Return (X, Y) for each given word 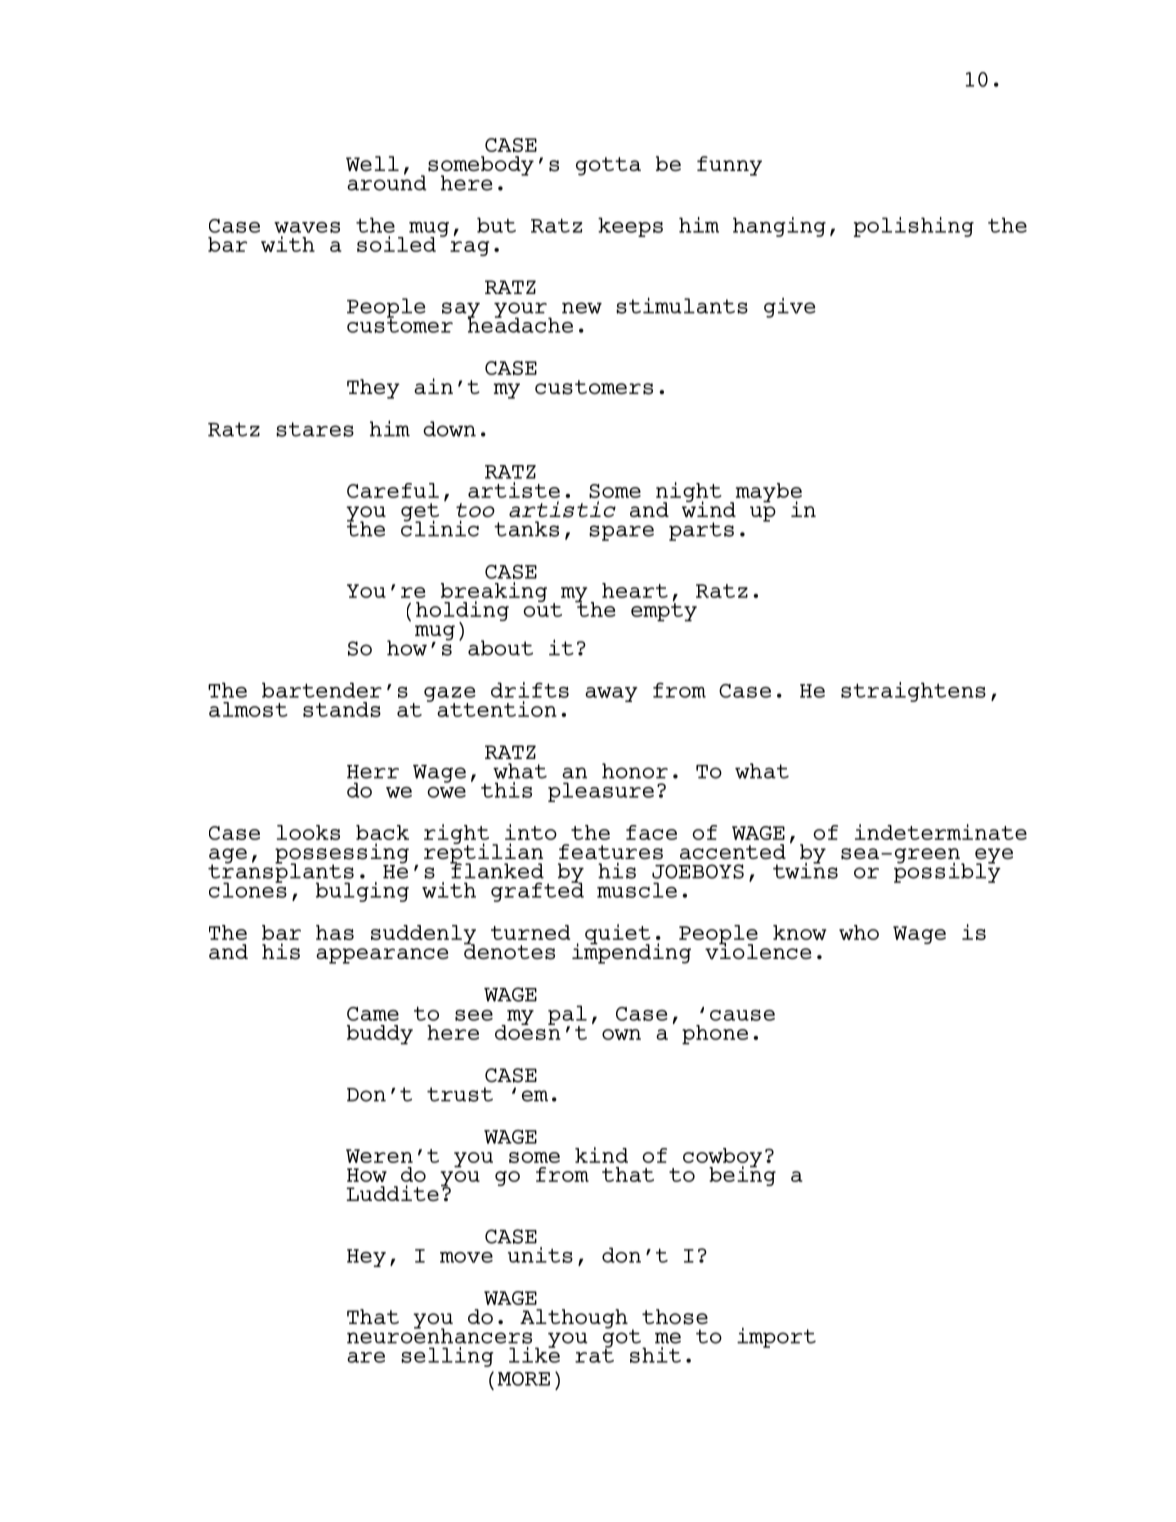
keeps (630, 227)
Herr (373, 772)
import (776, 1337)
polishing (914, 227)
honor (635, 771)
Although (574, 1319)
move (466, 1257)
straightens (913, 692)
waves (307, 227)
